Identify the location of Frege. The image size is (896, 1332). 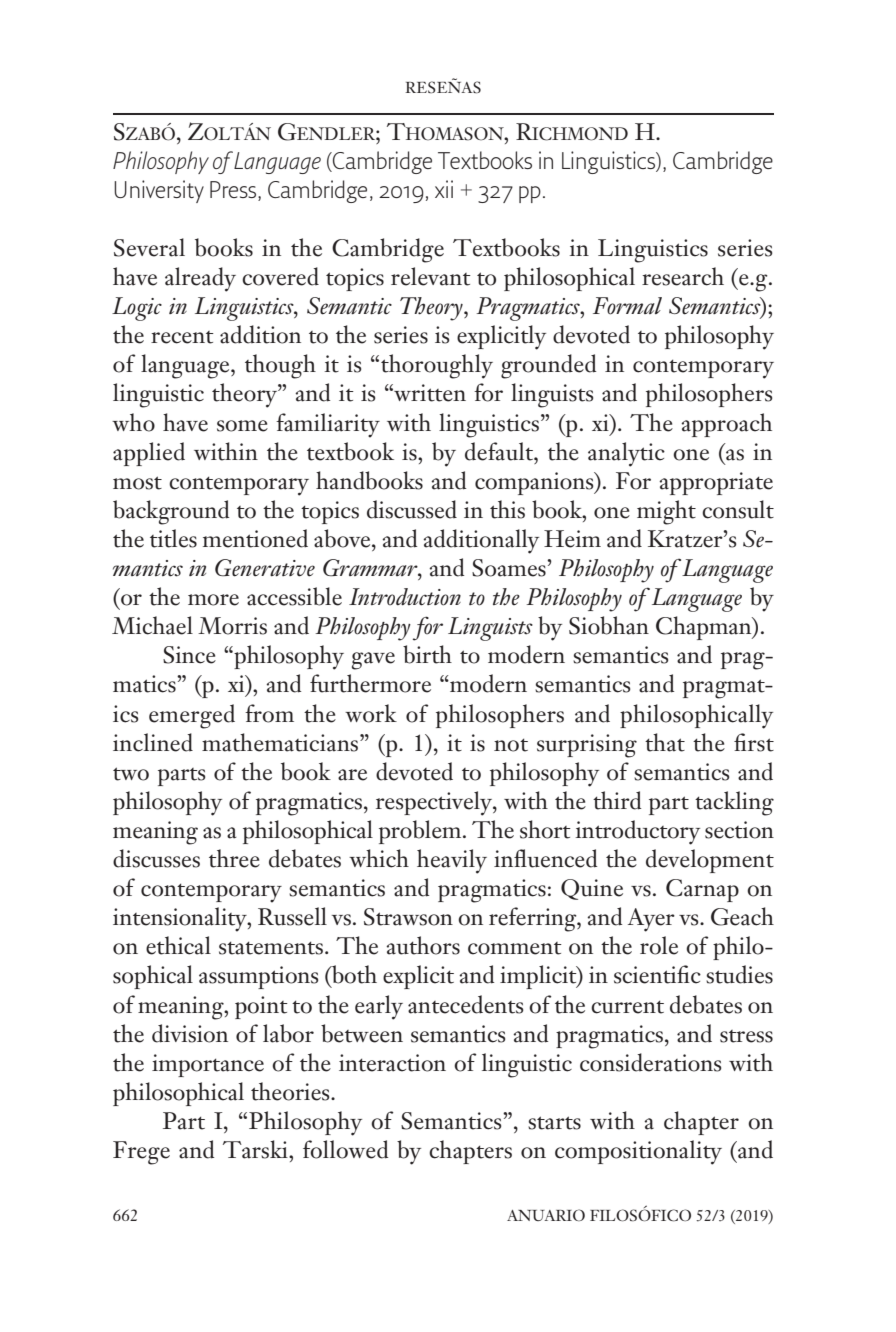
(141, 1153).
